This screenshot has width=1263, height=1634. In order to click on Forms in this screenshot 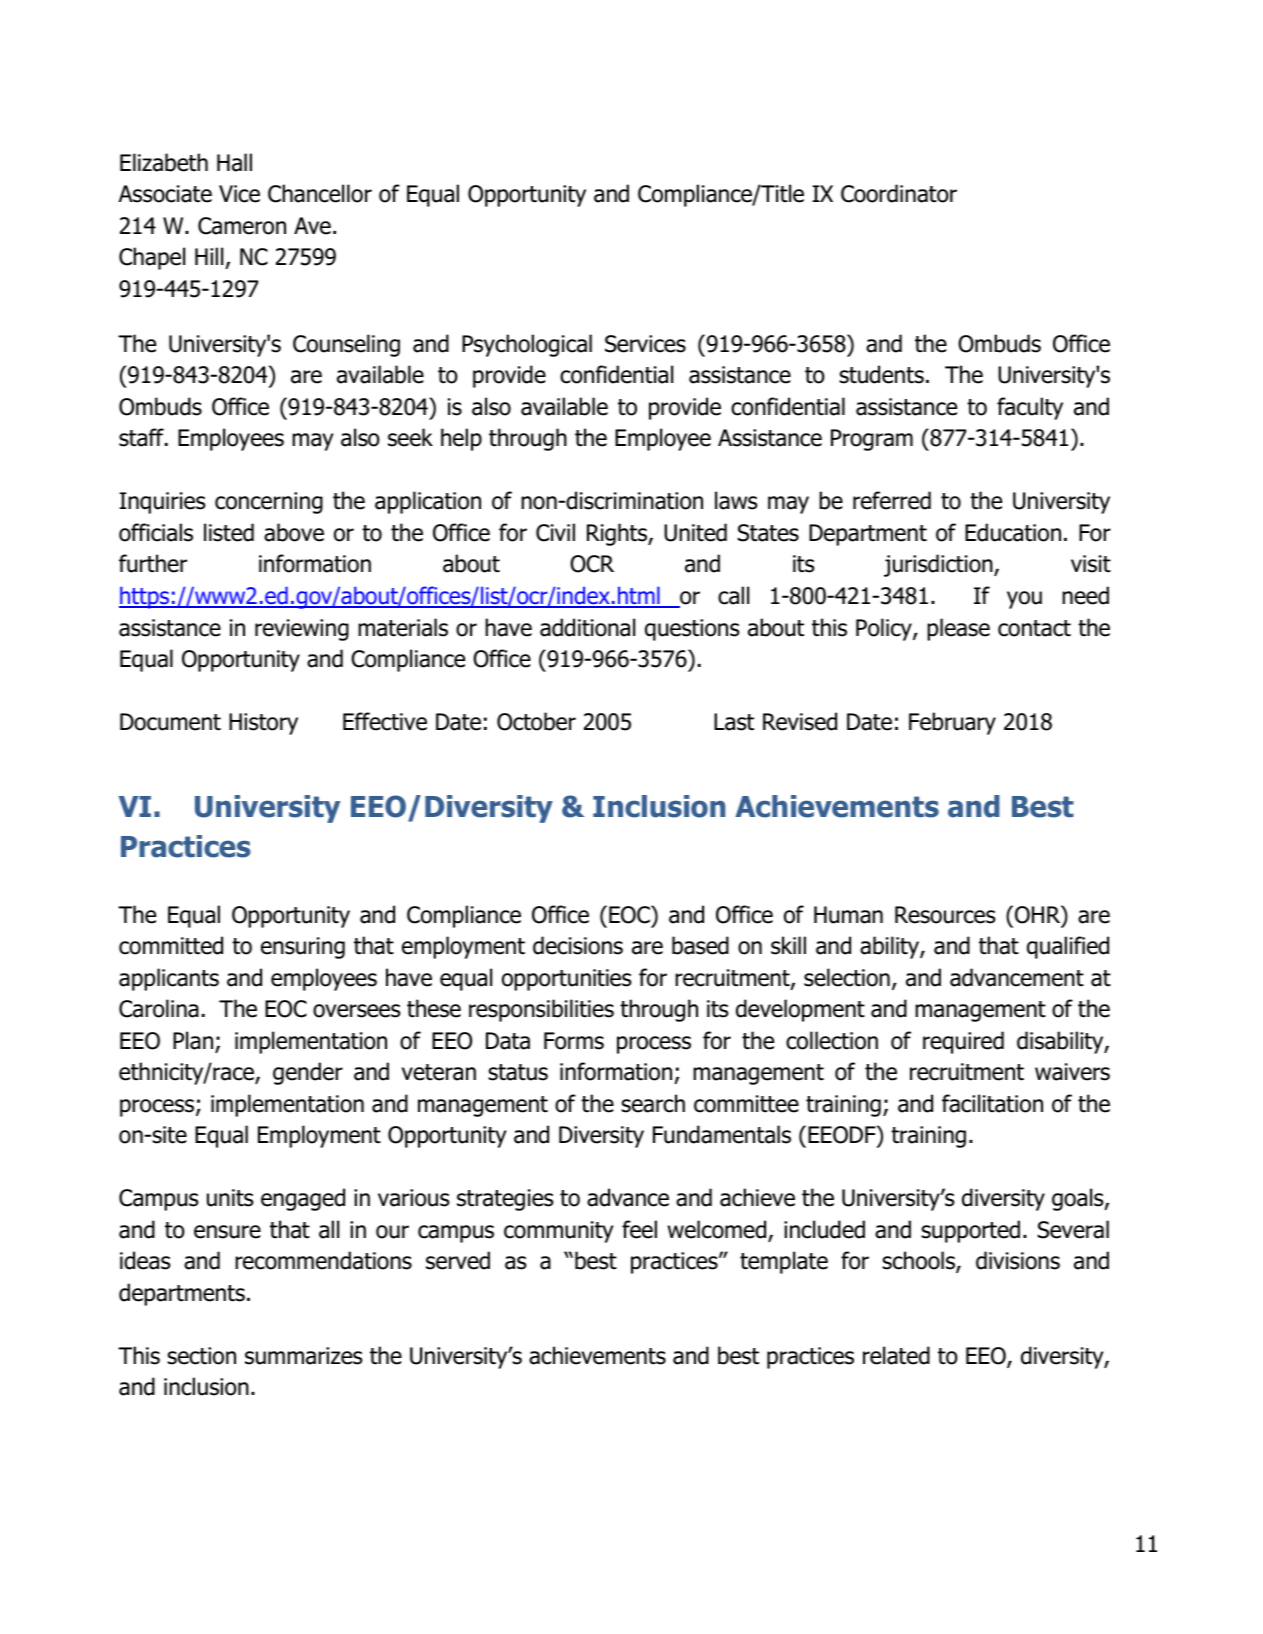, I will do `click(574, 1041)`.
